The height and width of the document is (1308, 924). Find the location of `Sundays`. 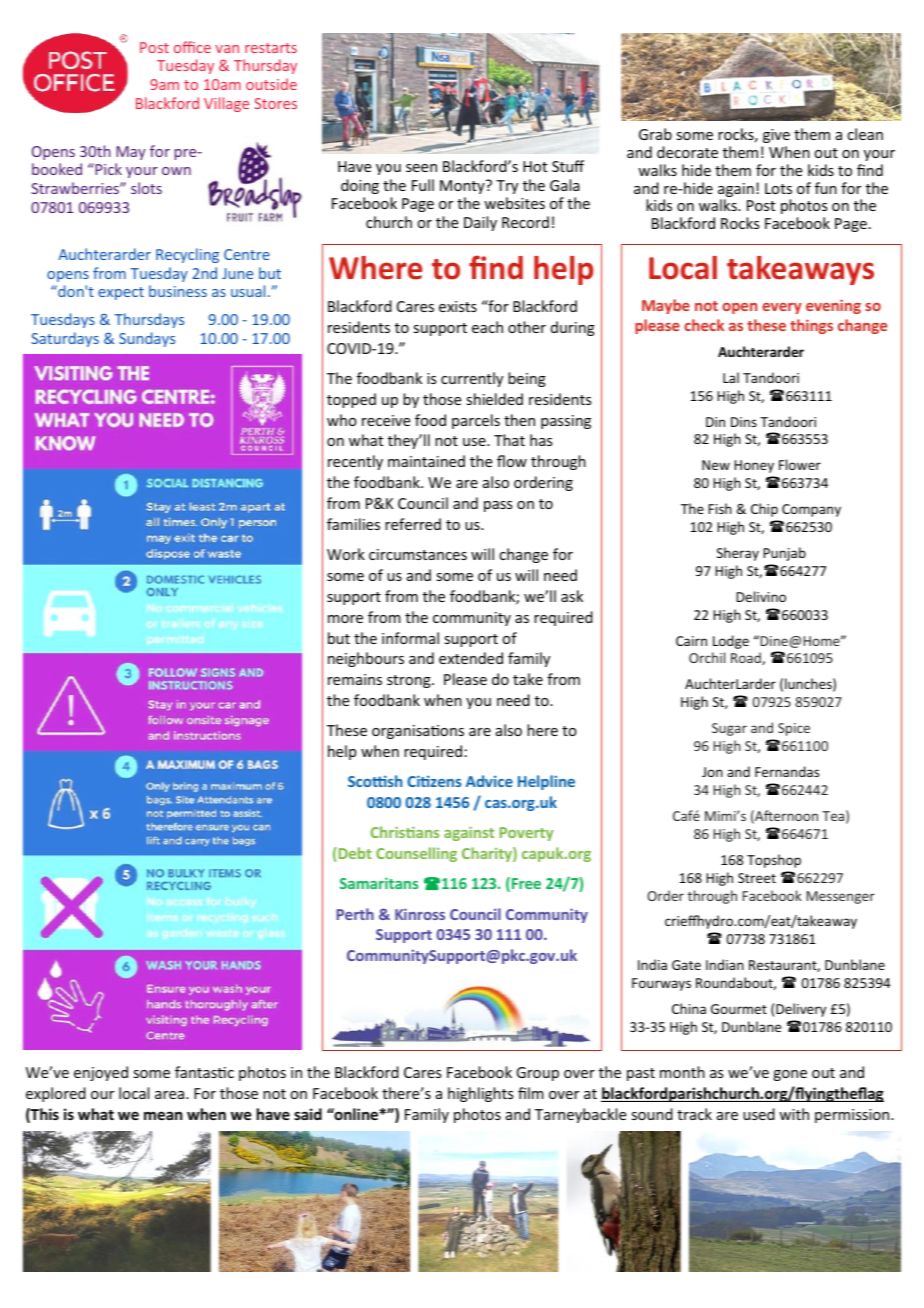

Sundays is located at coordinates (147, 339).
